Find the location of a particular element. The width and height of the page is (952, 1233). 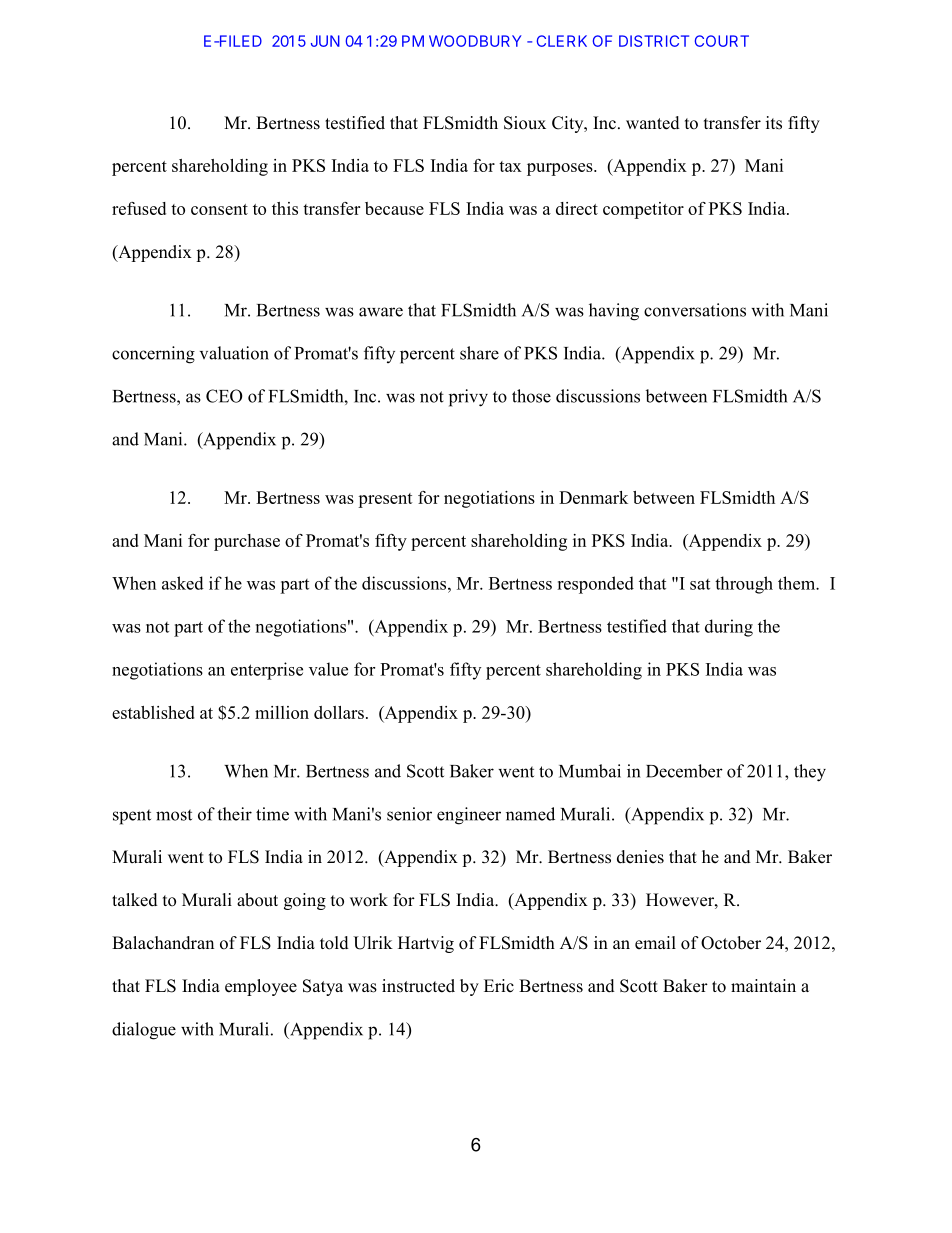

COURT is located at coordinates (722, 41).
